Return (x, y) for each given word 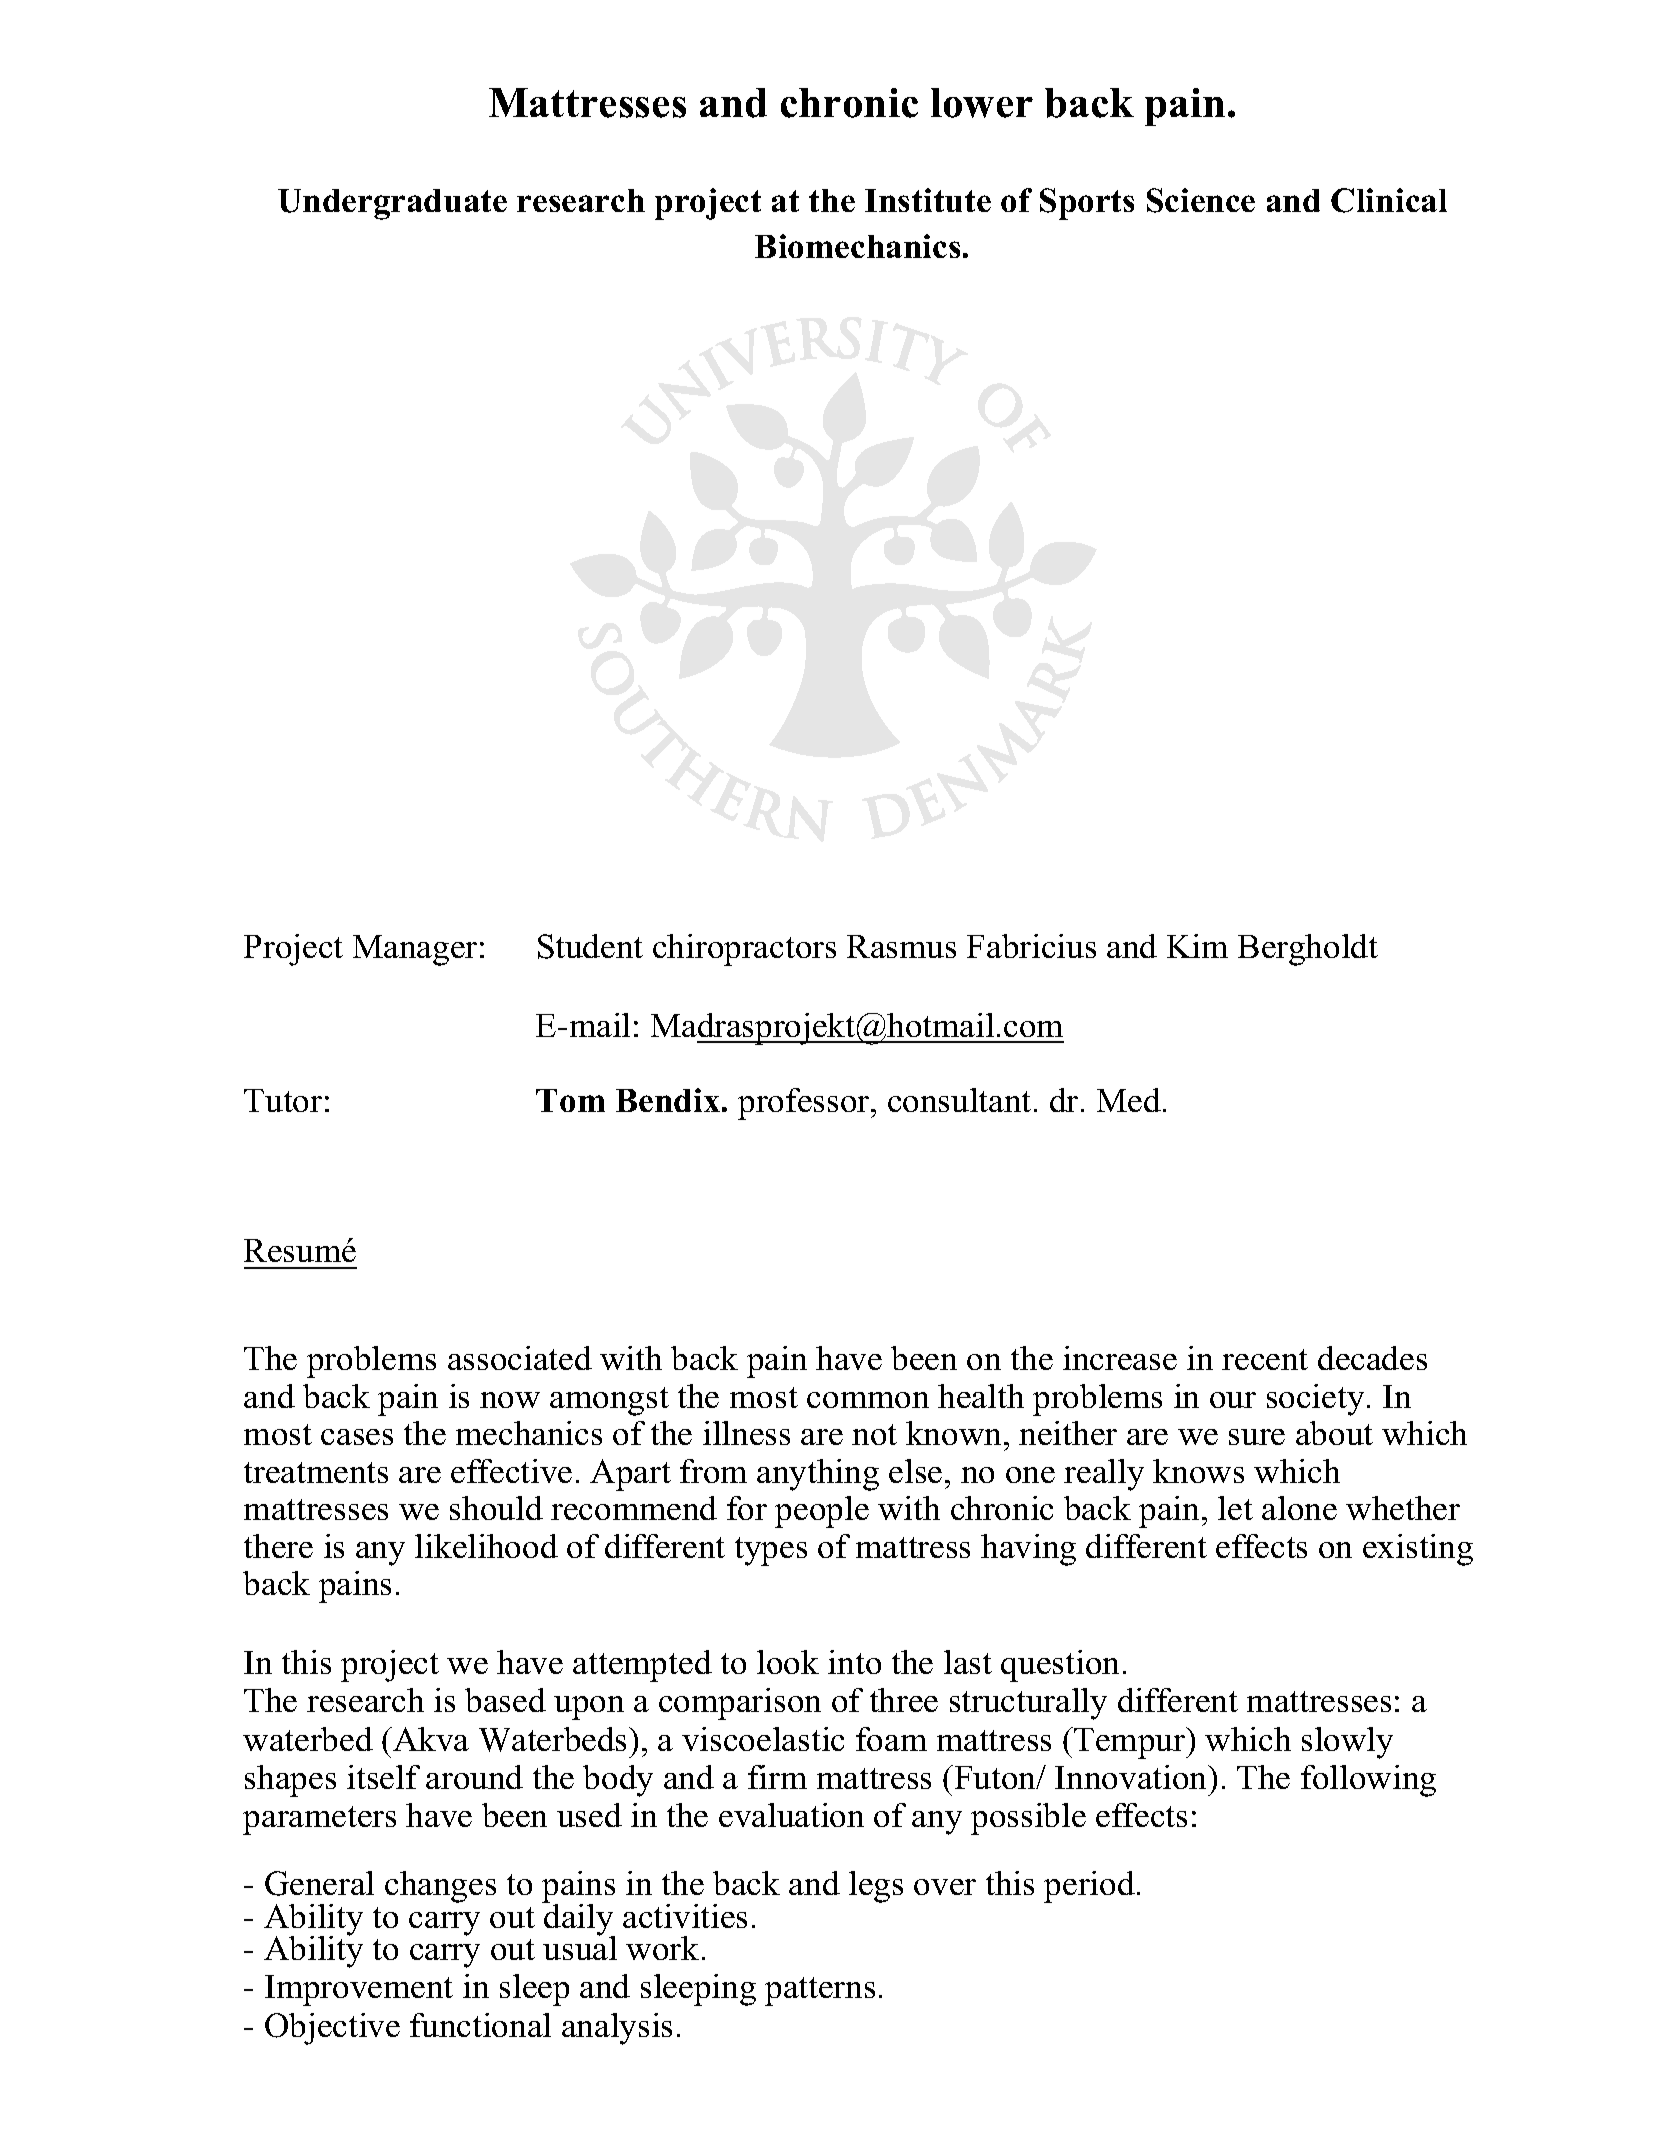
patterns (820, 1991)
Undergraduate (392, 204)
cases (357, 1437)
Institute (928, 200)
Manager (415, 950)
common (868, 1400)
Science (1201, 200)
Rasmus (901, 946)
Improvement (359, 1990)
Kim (1197, 946)
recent (1265, 1359)
